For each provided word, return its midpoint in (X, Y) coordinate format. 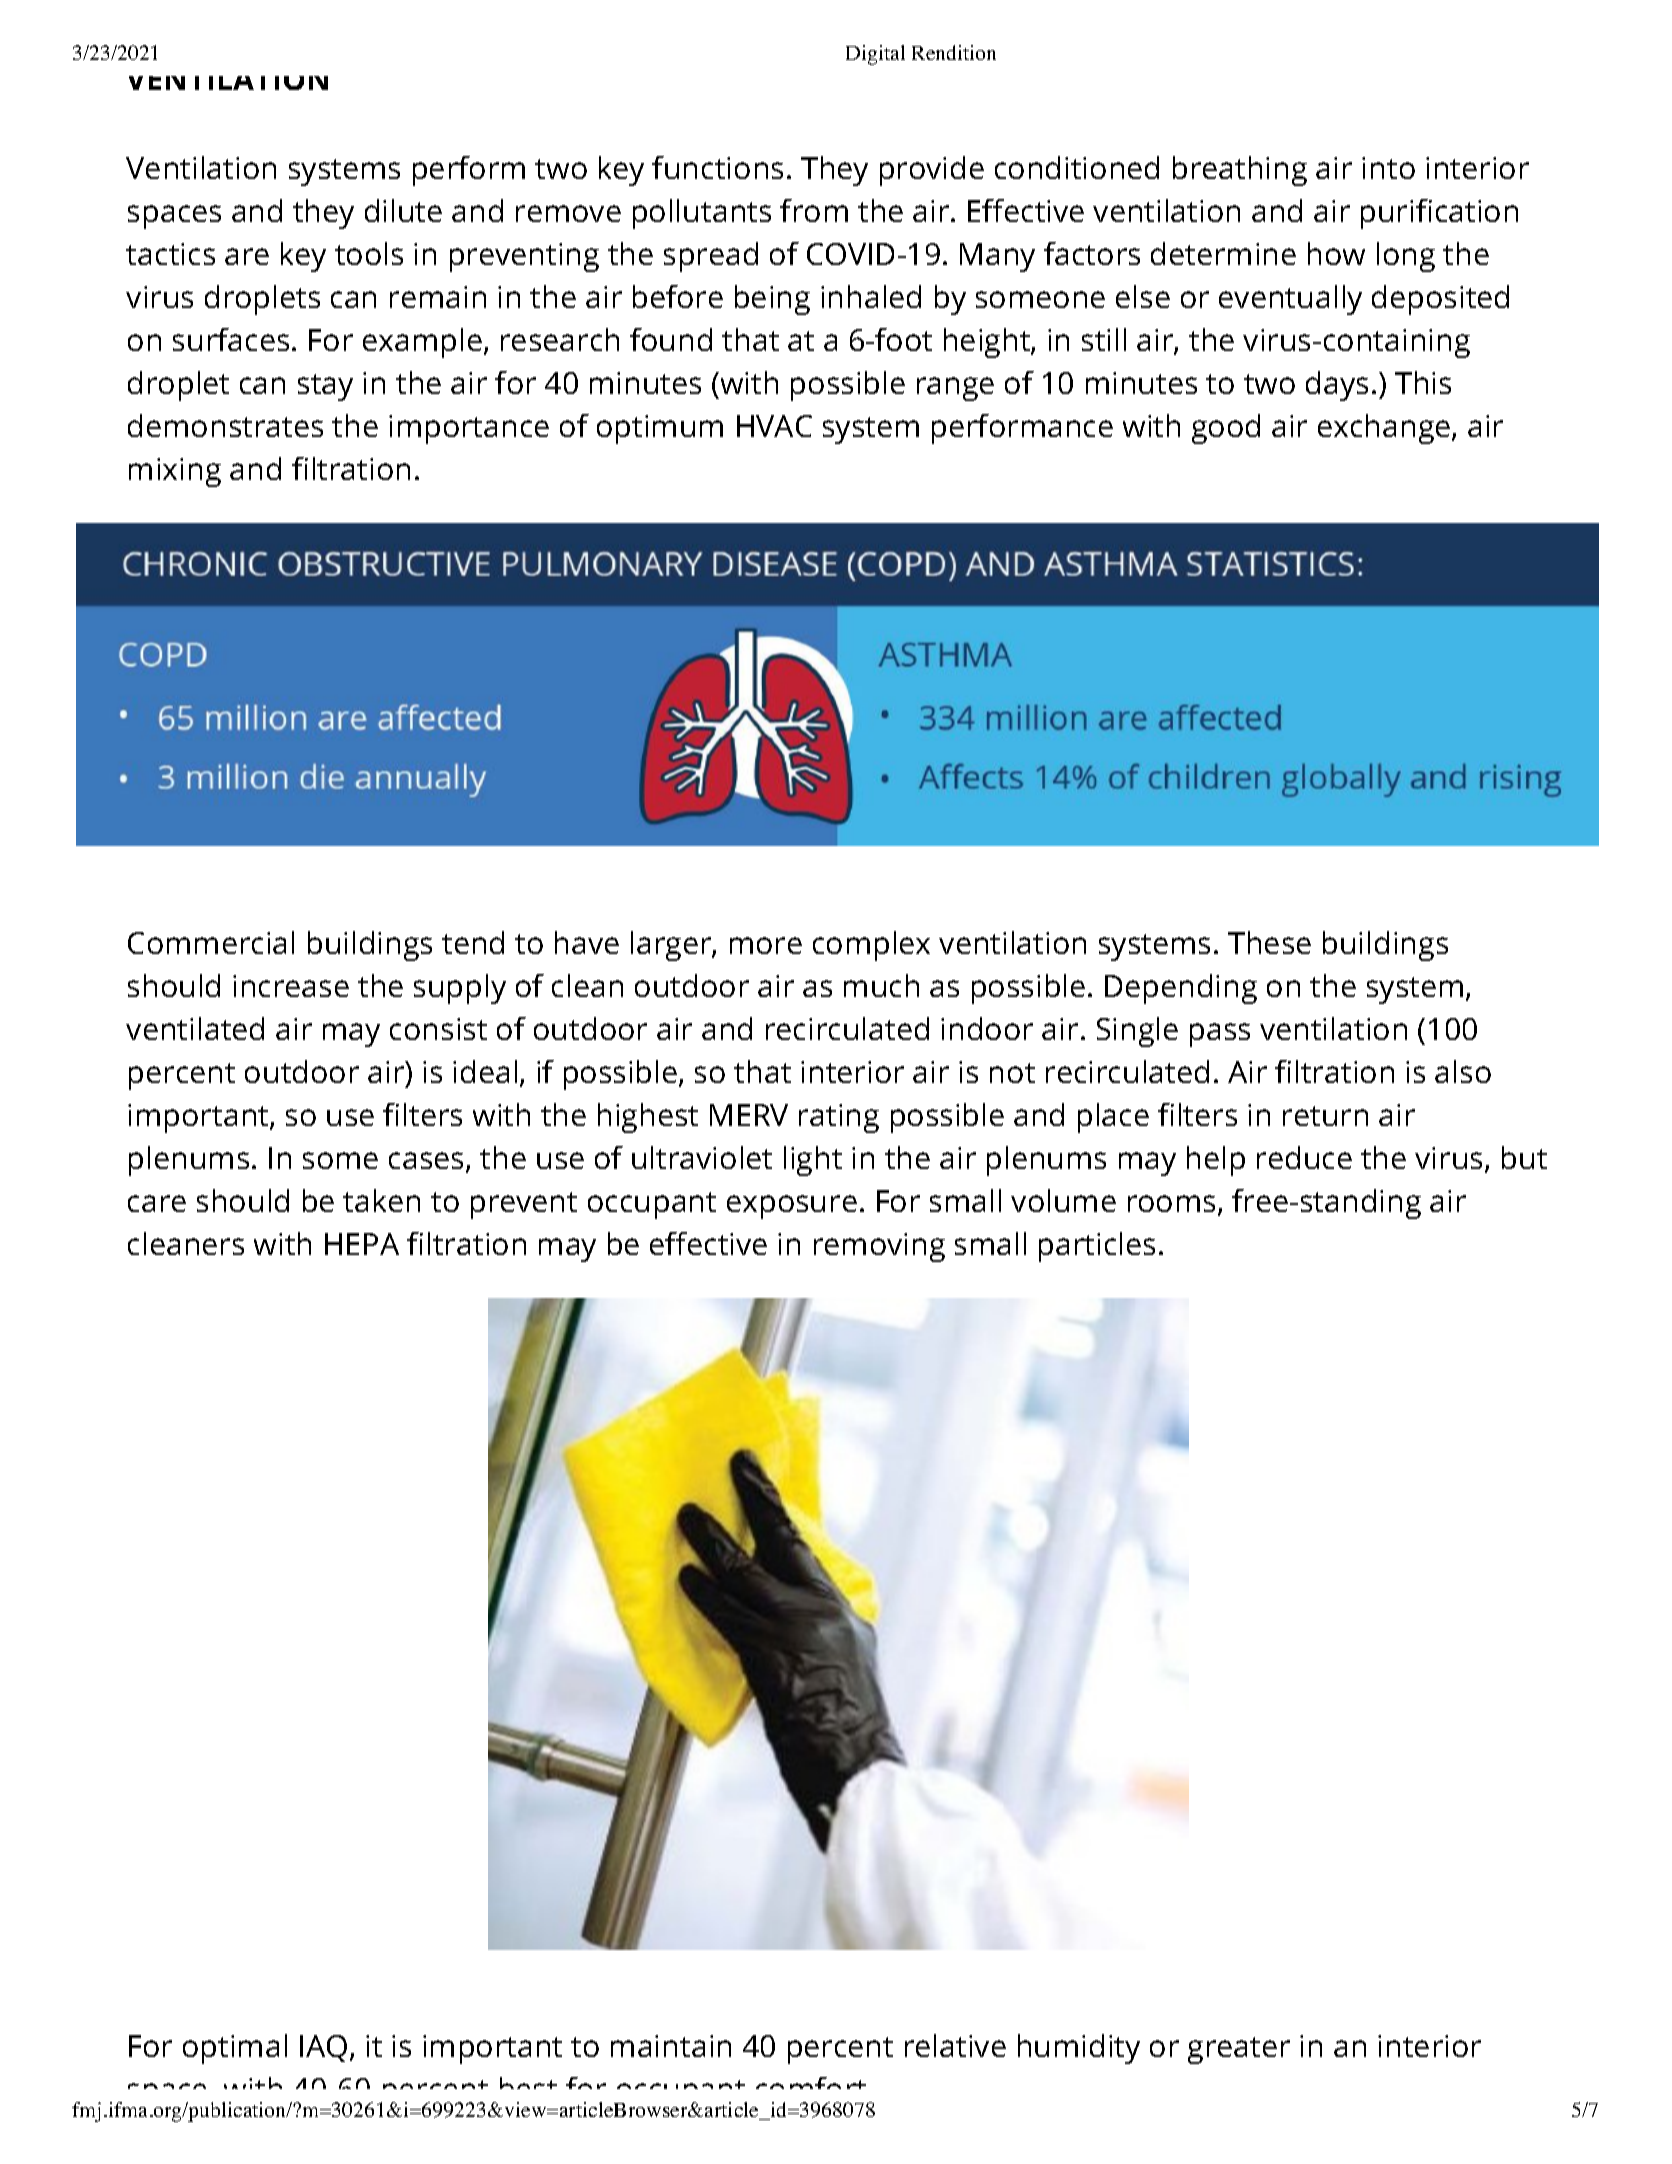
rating (839, 1118)
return (1325, 1116)
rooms (1171, 1203)
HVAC (774, 426)
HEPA (362, 1244)
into (1388, 168)
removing (879, 1247)
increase (291, 986)
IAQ (323, 2048)
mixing (175, 472)
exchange (1385, 429)
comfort (812, 2090)
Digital (875, 55)
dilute (403, 210)
